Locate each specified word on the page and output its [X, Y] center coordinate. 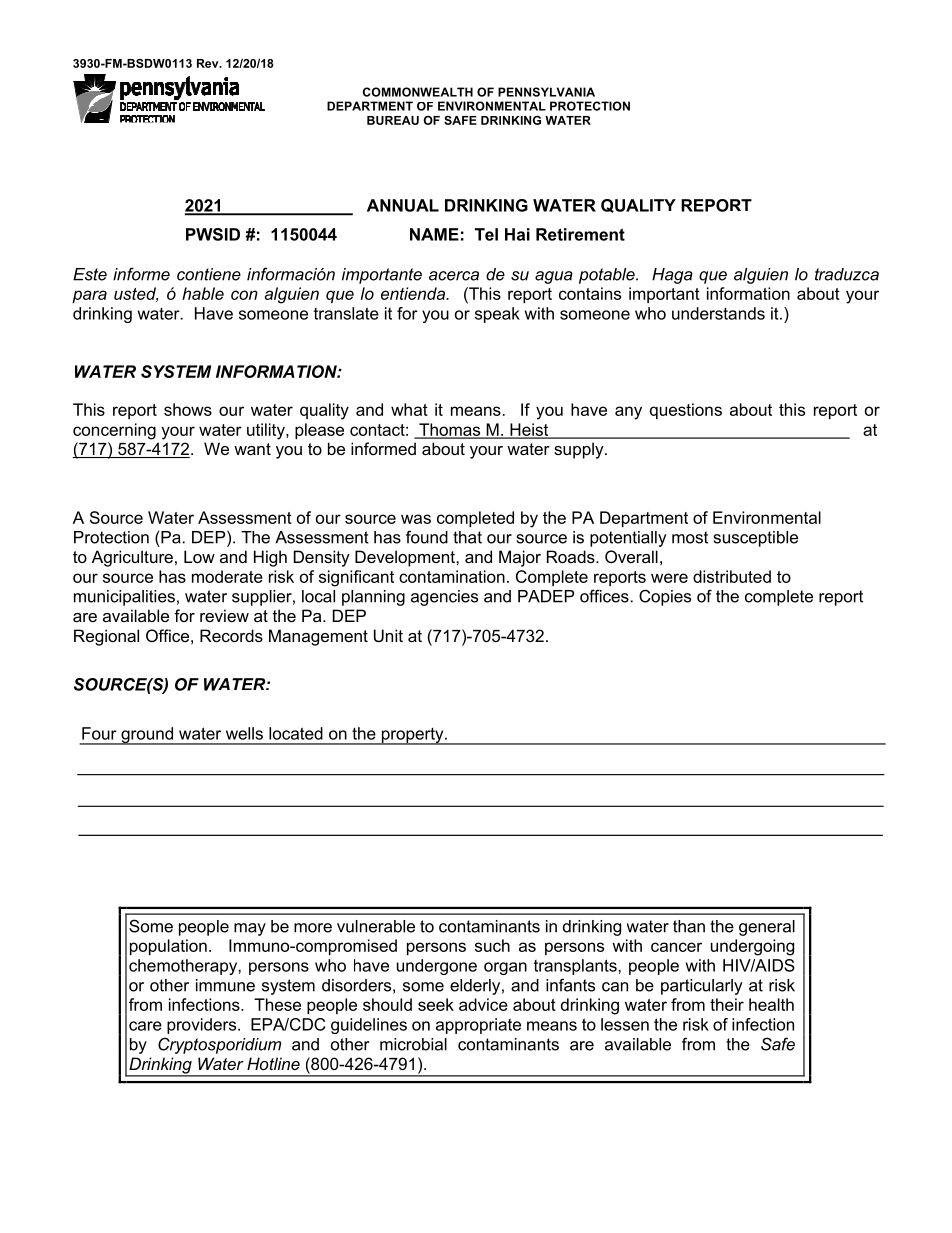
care [145, 1026]
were [669, 578]
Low [199, 556]
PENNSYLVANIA [546, 92]
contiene [209, 274]
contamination [452, 576]
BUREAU [393, 120]
